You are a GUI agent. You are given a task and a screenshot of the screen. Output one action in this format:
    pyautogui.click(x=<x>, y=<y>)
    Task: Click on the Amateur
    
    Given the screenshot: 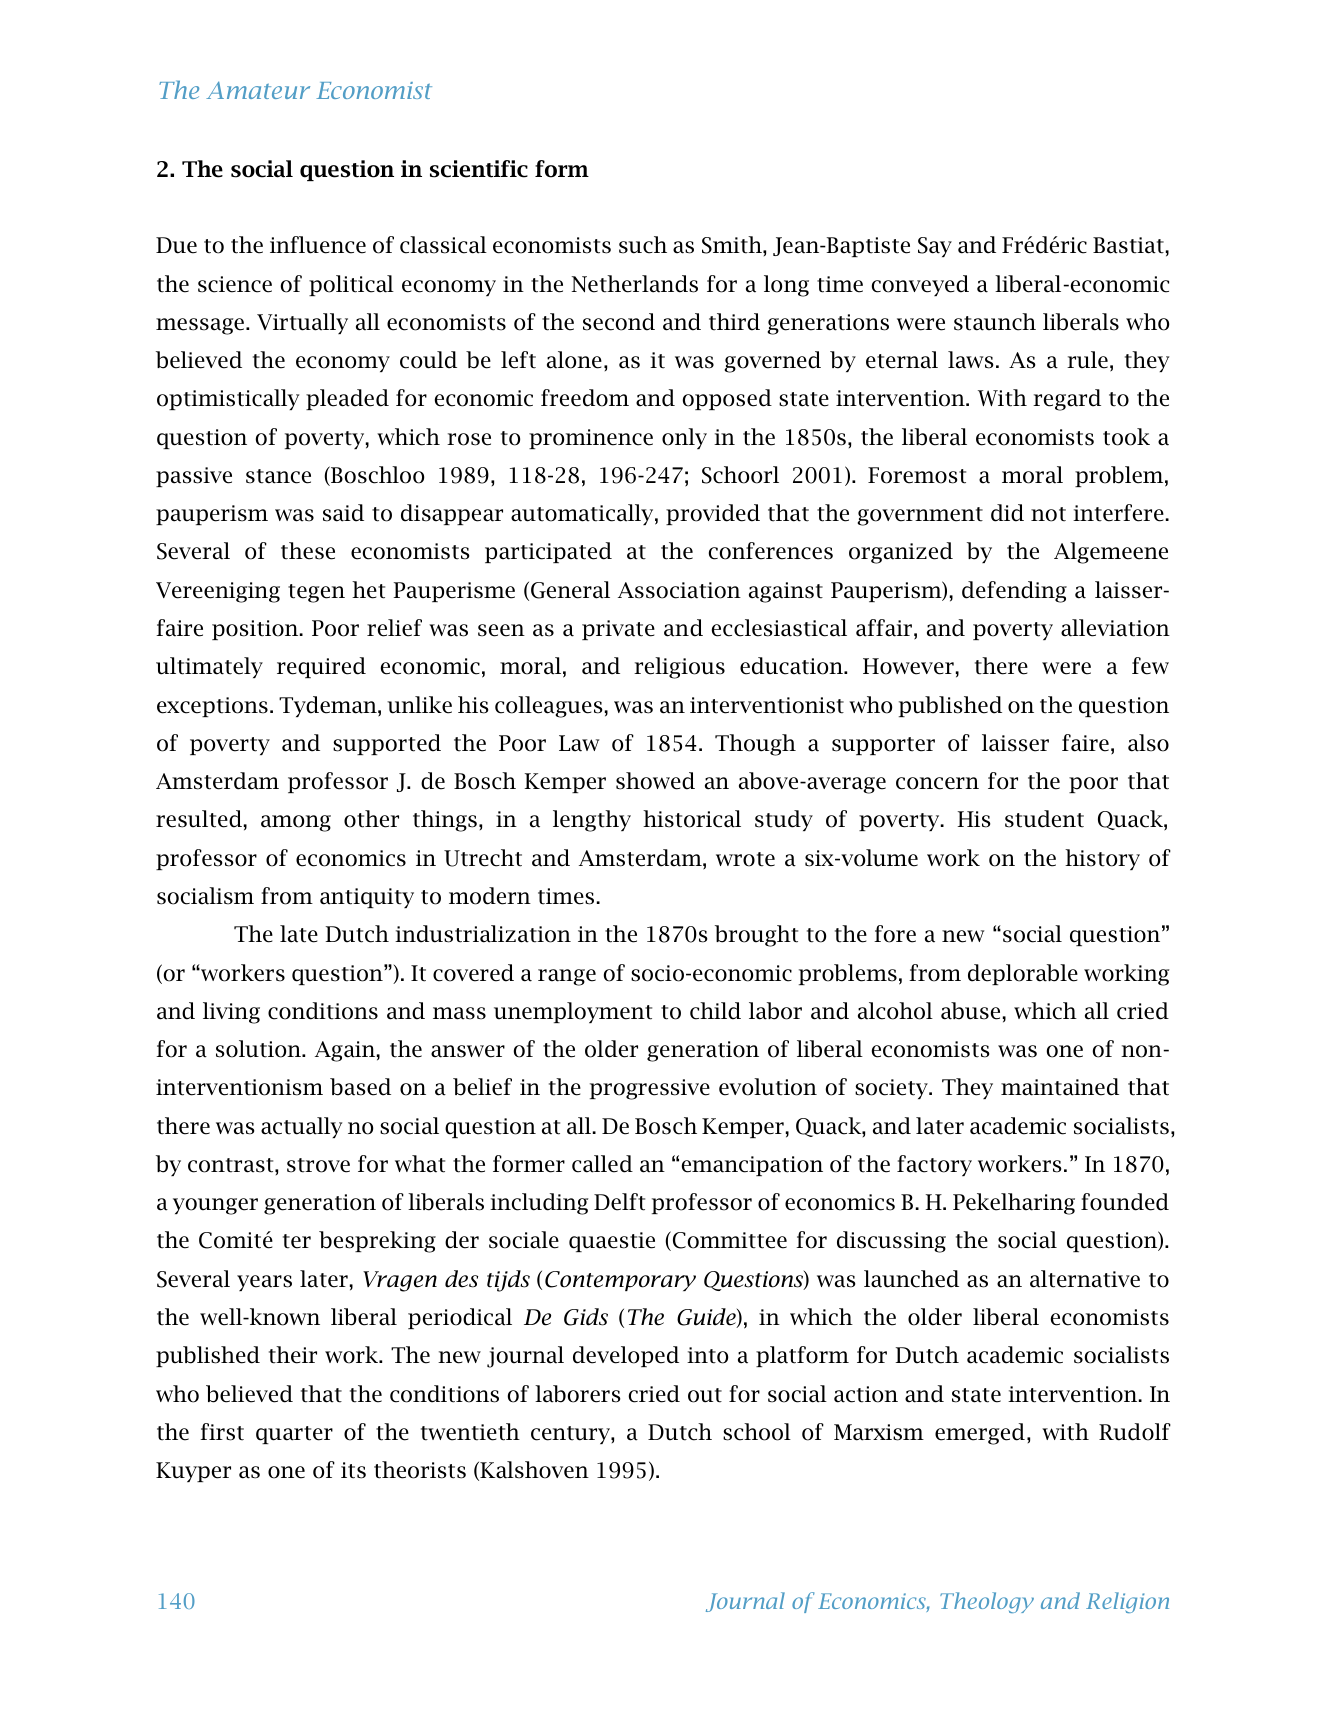 What is the action you would take?
    pyautogui.click(x=258, y=90)
